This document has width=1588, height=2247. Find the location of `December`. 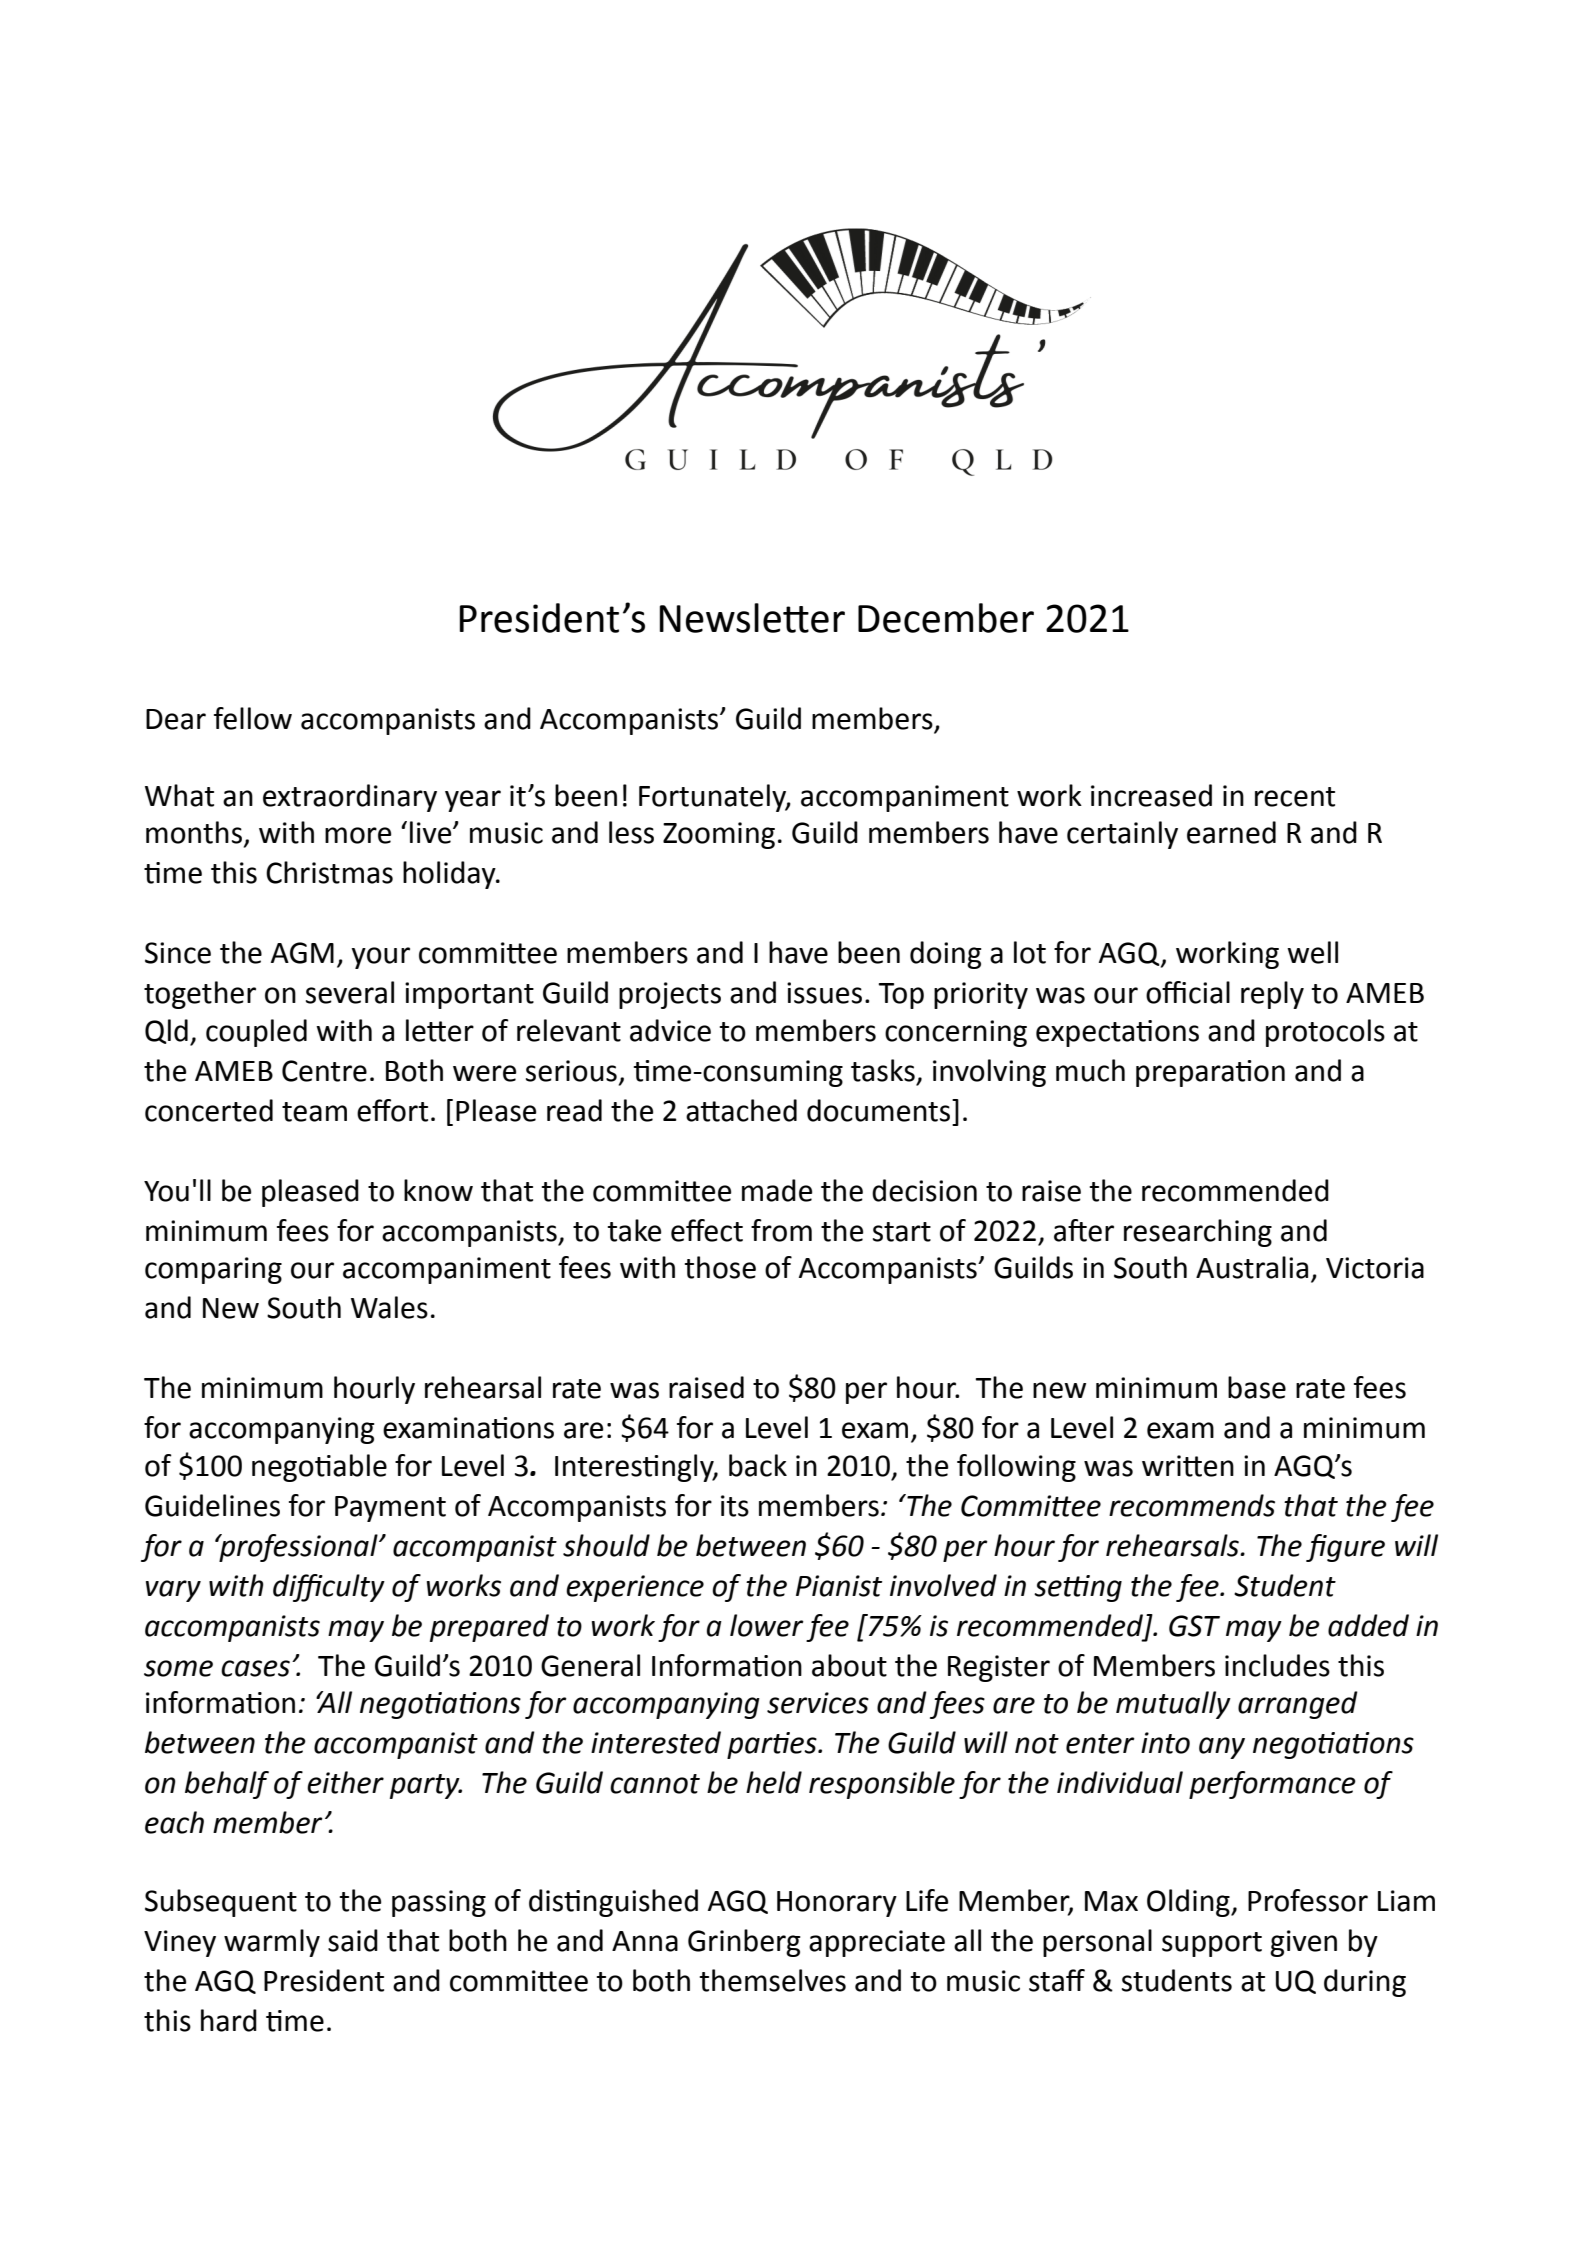

December is located at coordinates (946, 618).
